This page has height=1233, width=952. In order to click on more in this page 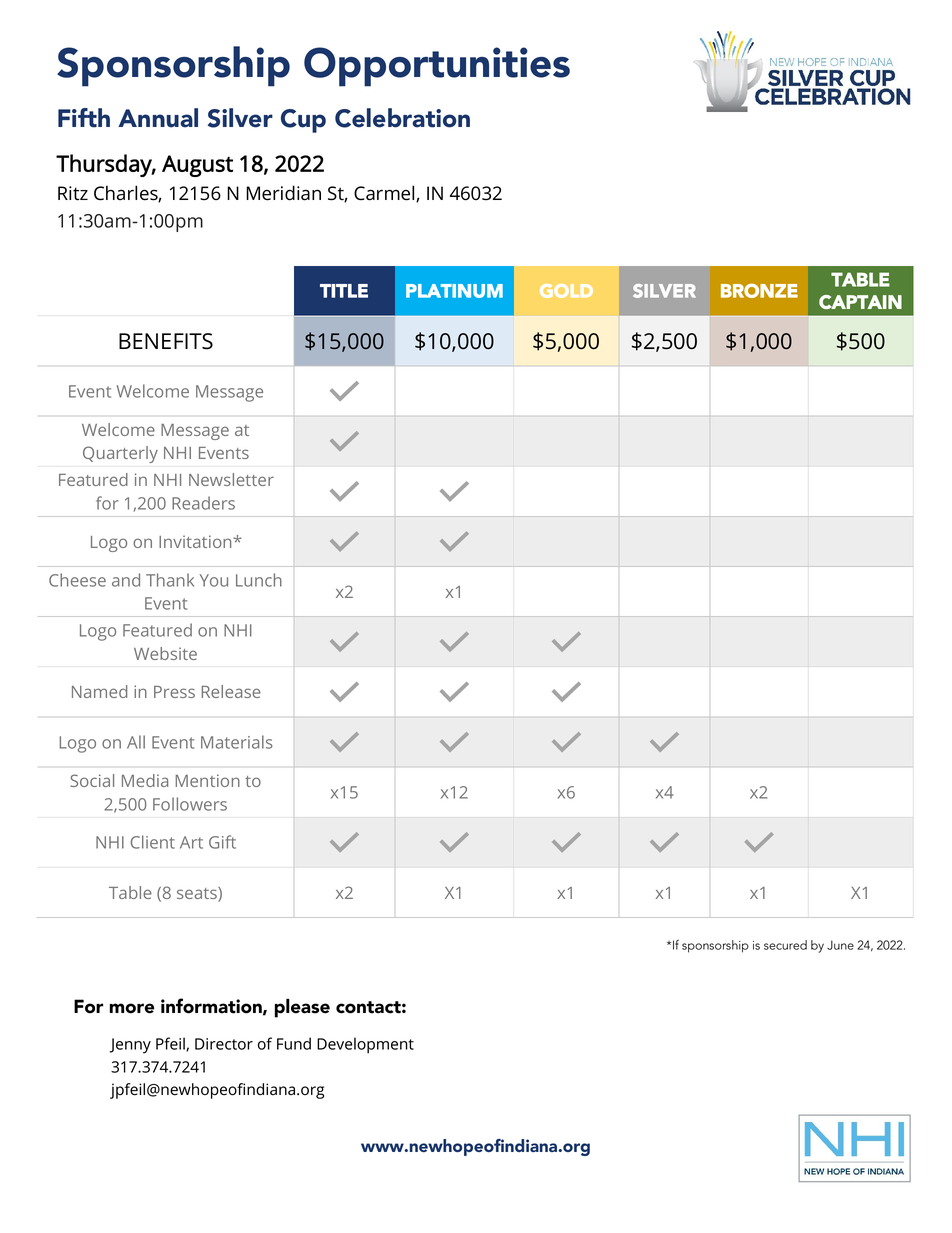, I will do `click(132, 1008)`.
